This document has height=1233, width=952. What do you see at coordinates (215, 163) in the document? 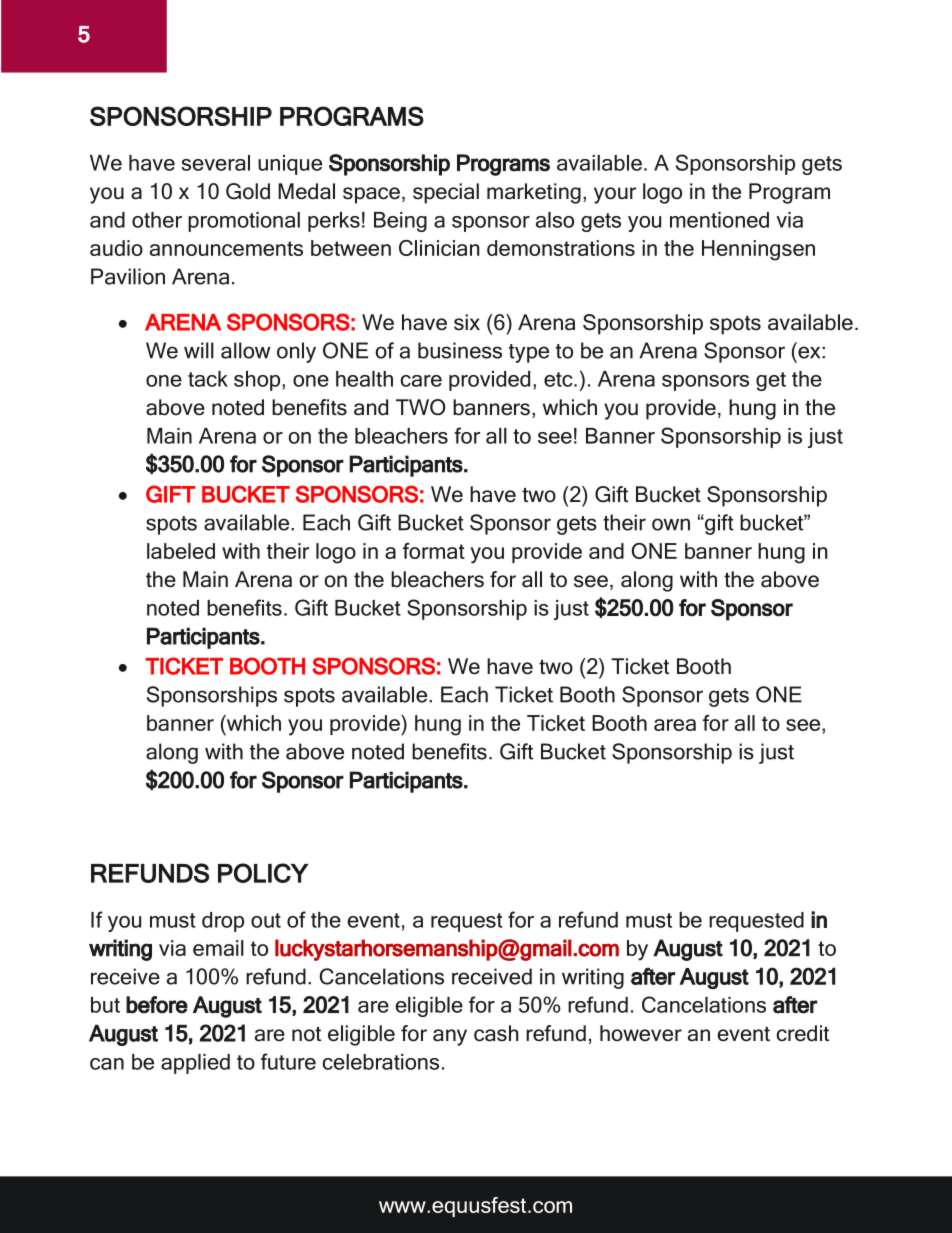
I see `several` at bounding box center [215, 163].
